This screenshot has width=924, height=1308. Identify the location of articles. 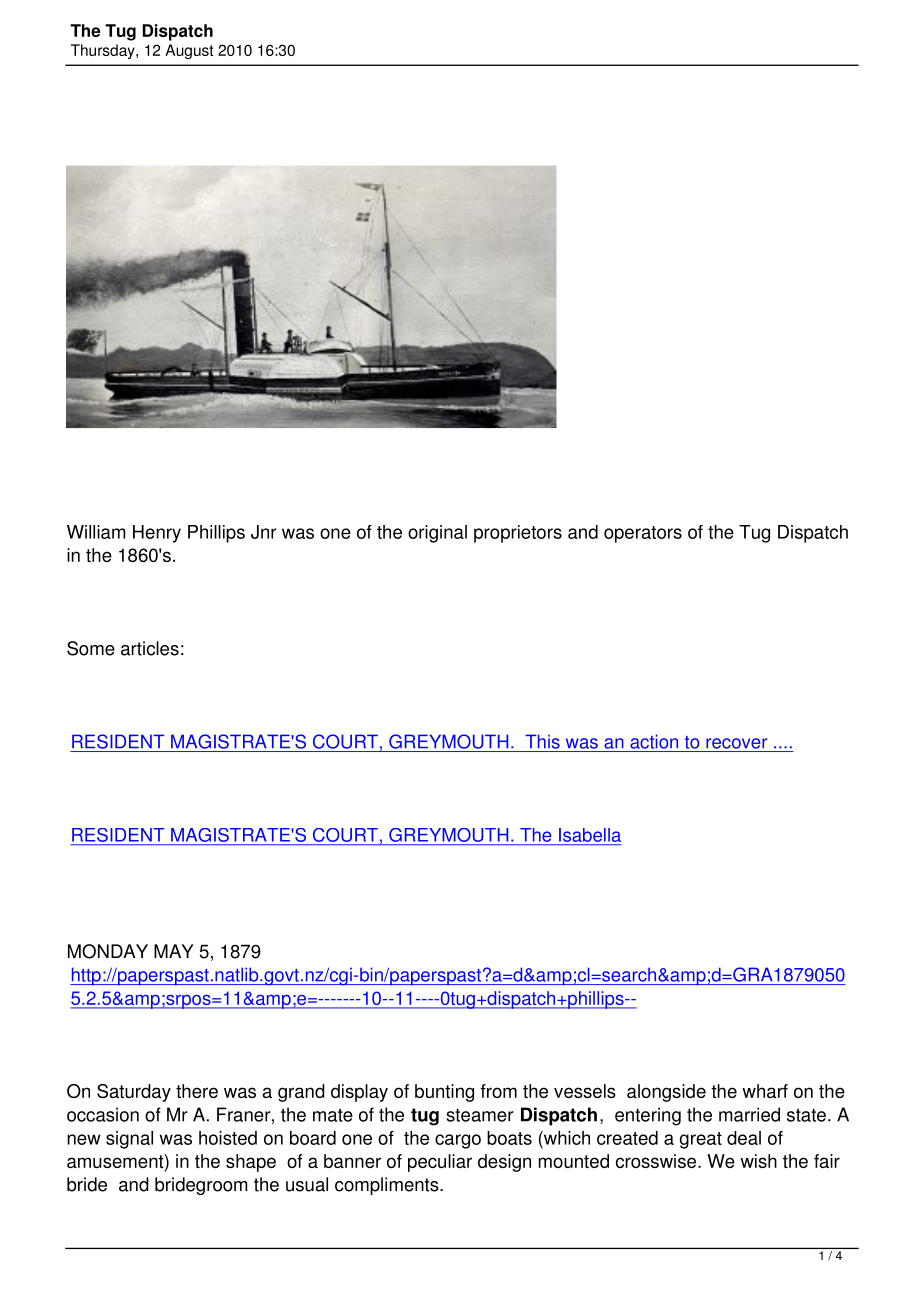
(150, 648).
